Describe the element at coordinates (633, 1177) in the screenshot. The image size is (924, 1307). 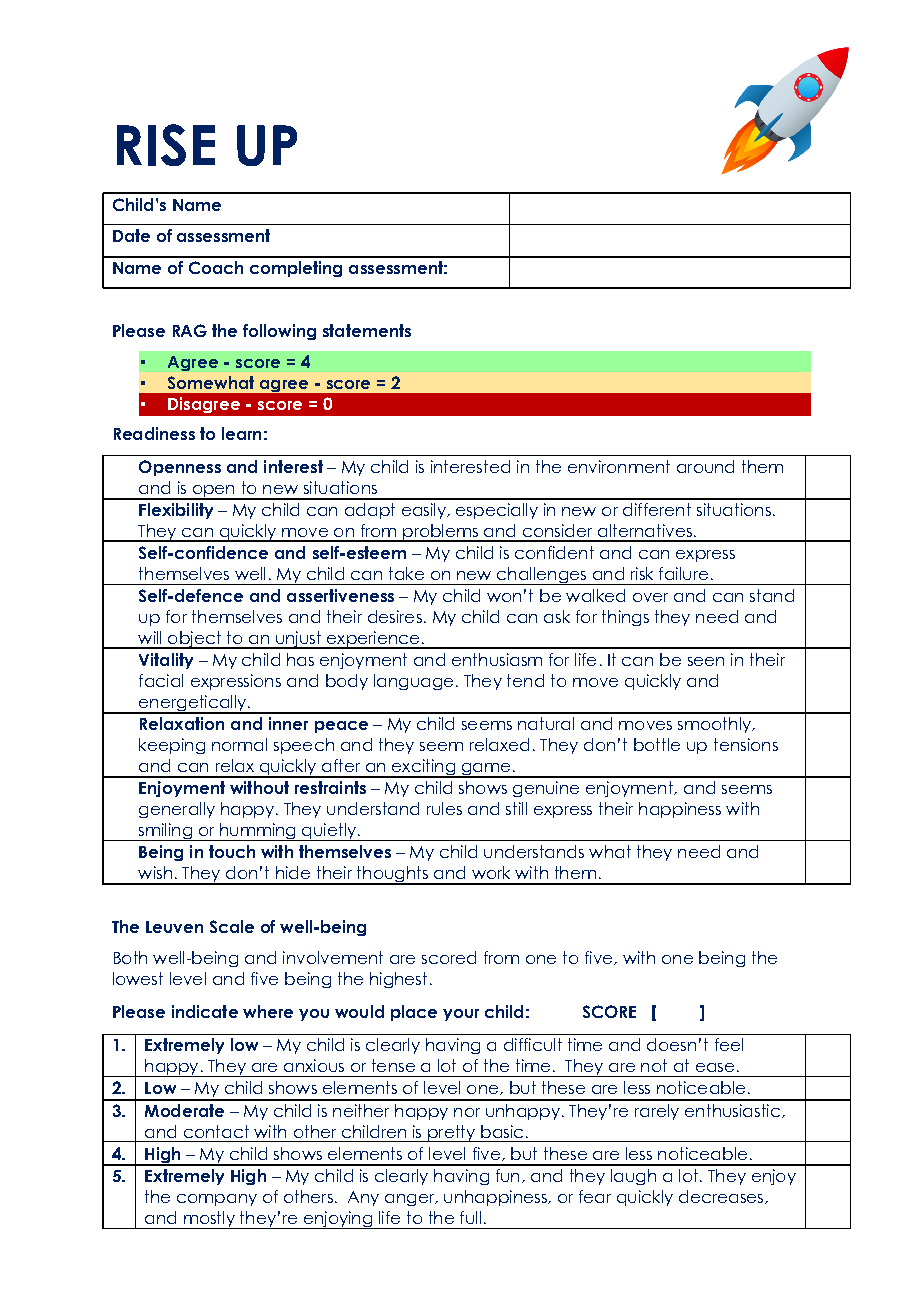
I see `laugh` at that location.
